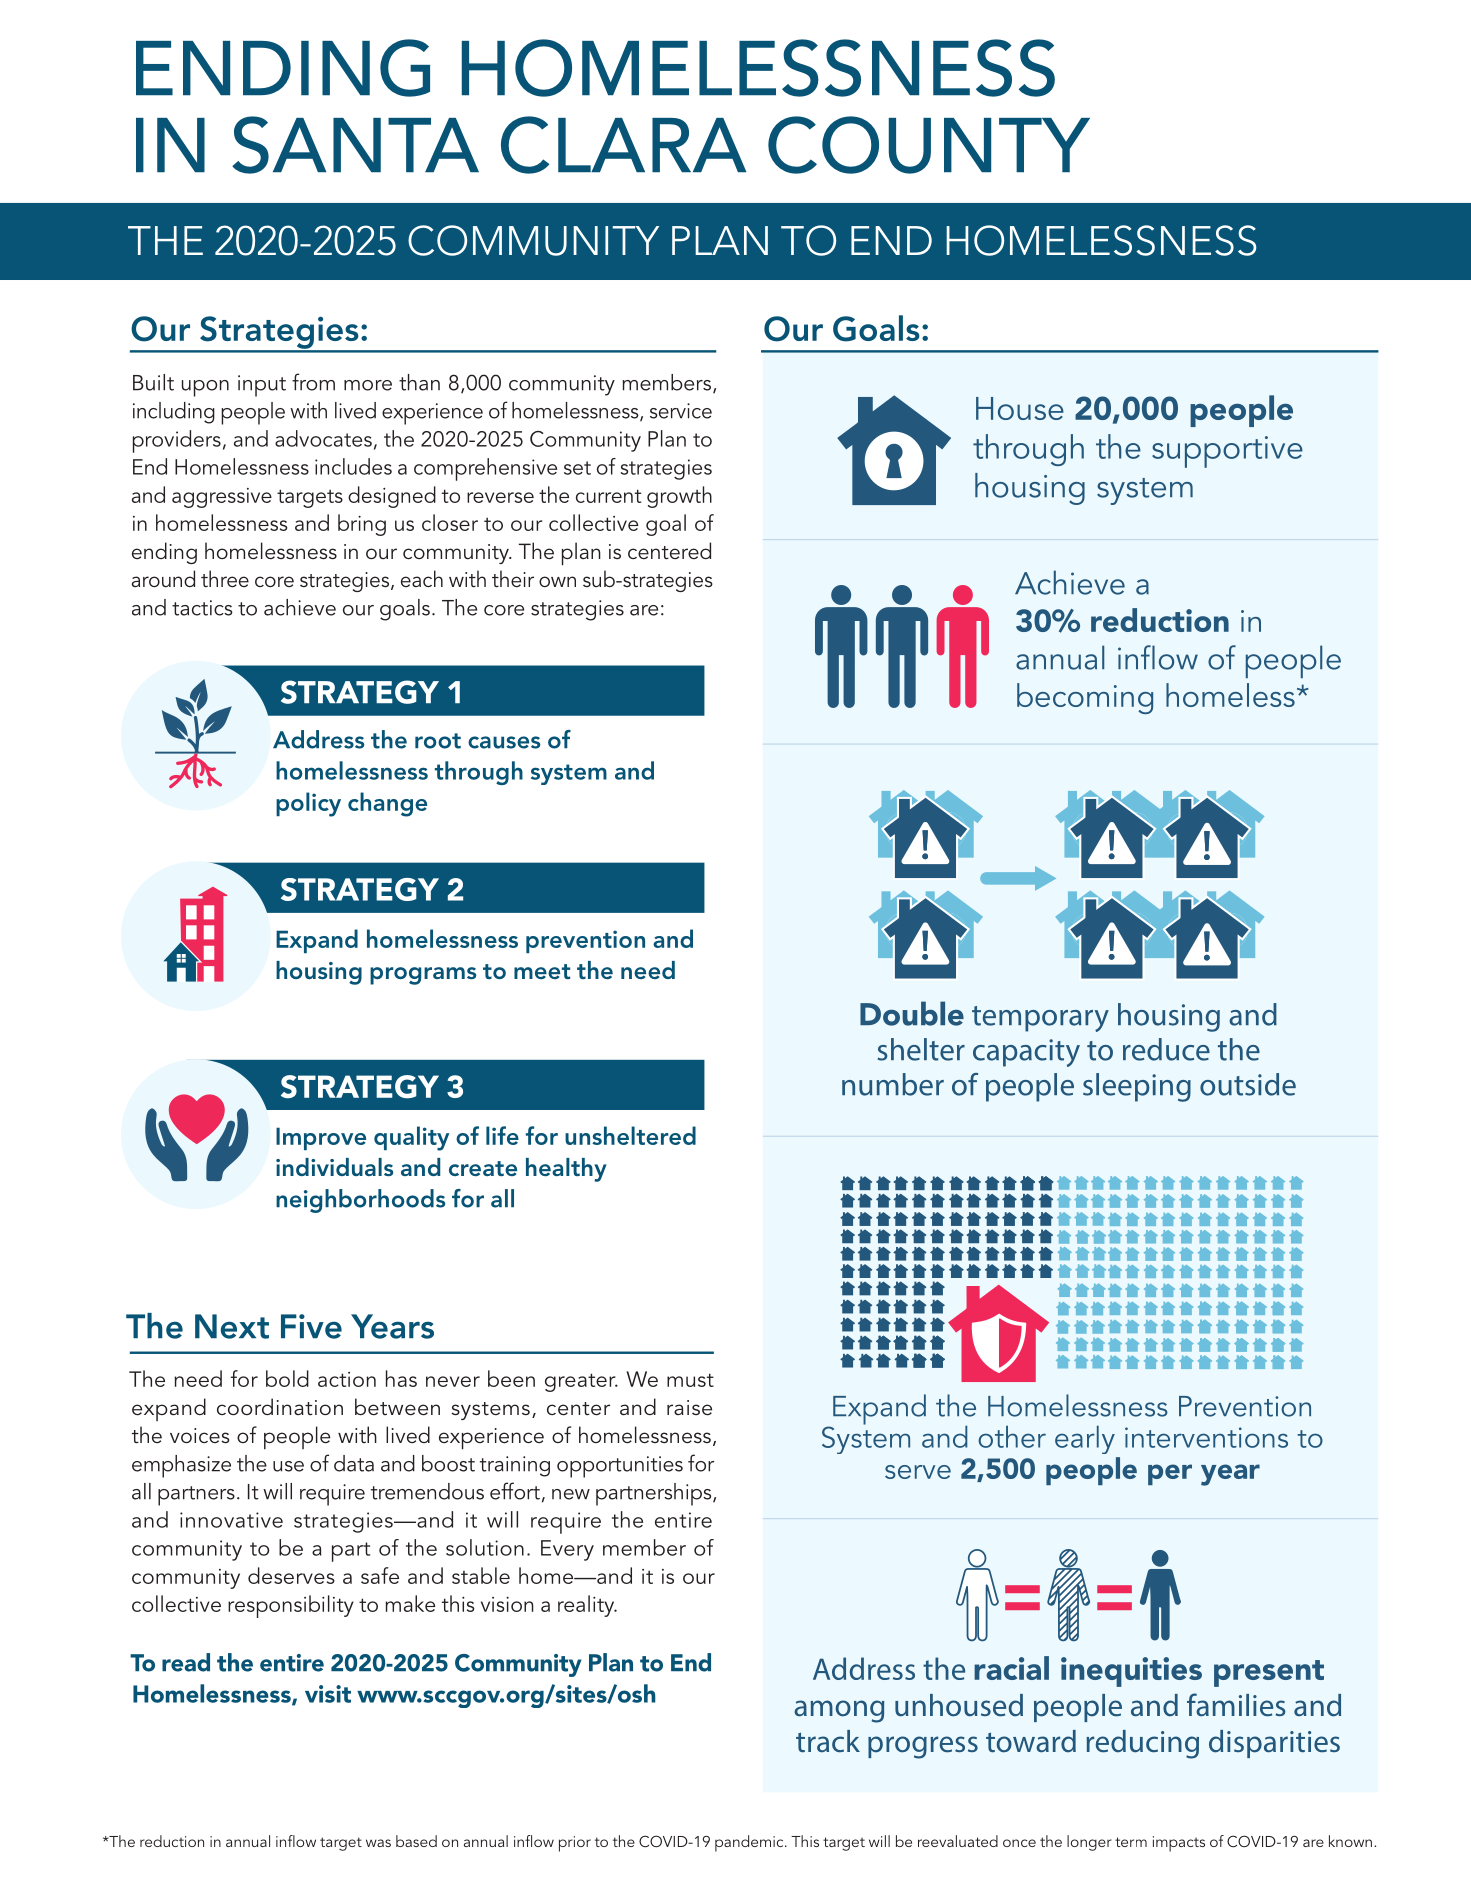 The image size is (1471, 1904). I want to click on impacts, so click(1179, 1844).
